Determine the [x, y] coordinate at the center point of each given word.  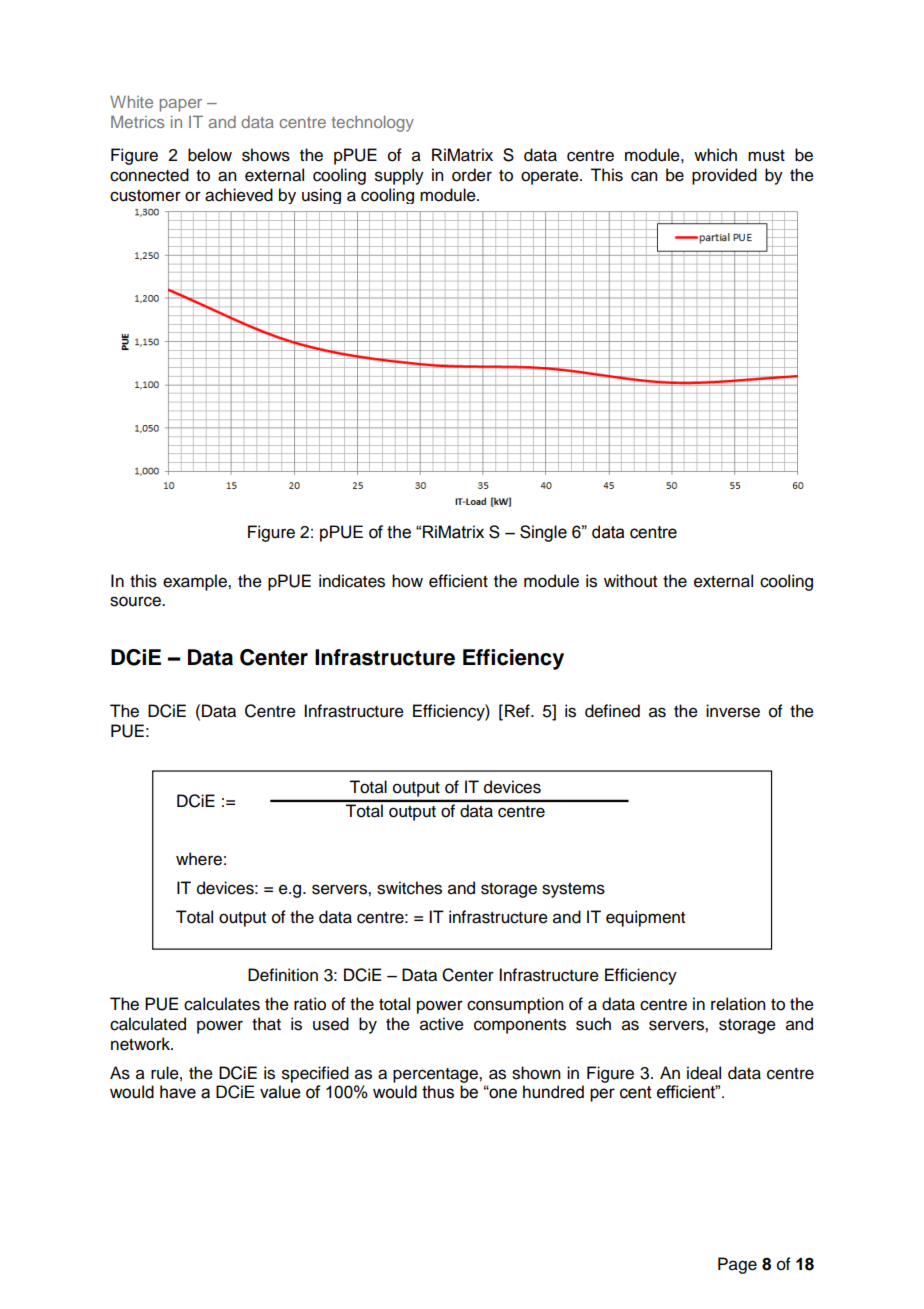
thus [438, 1092]
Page [737, 1265]
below [210, 155]
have [178, 1092]
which [715, 155]
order [472, 175]
